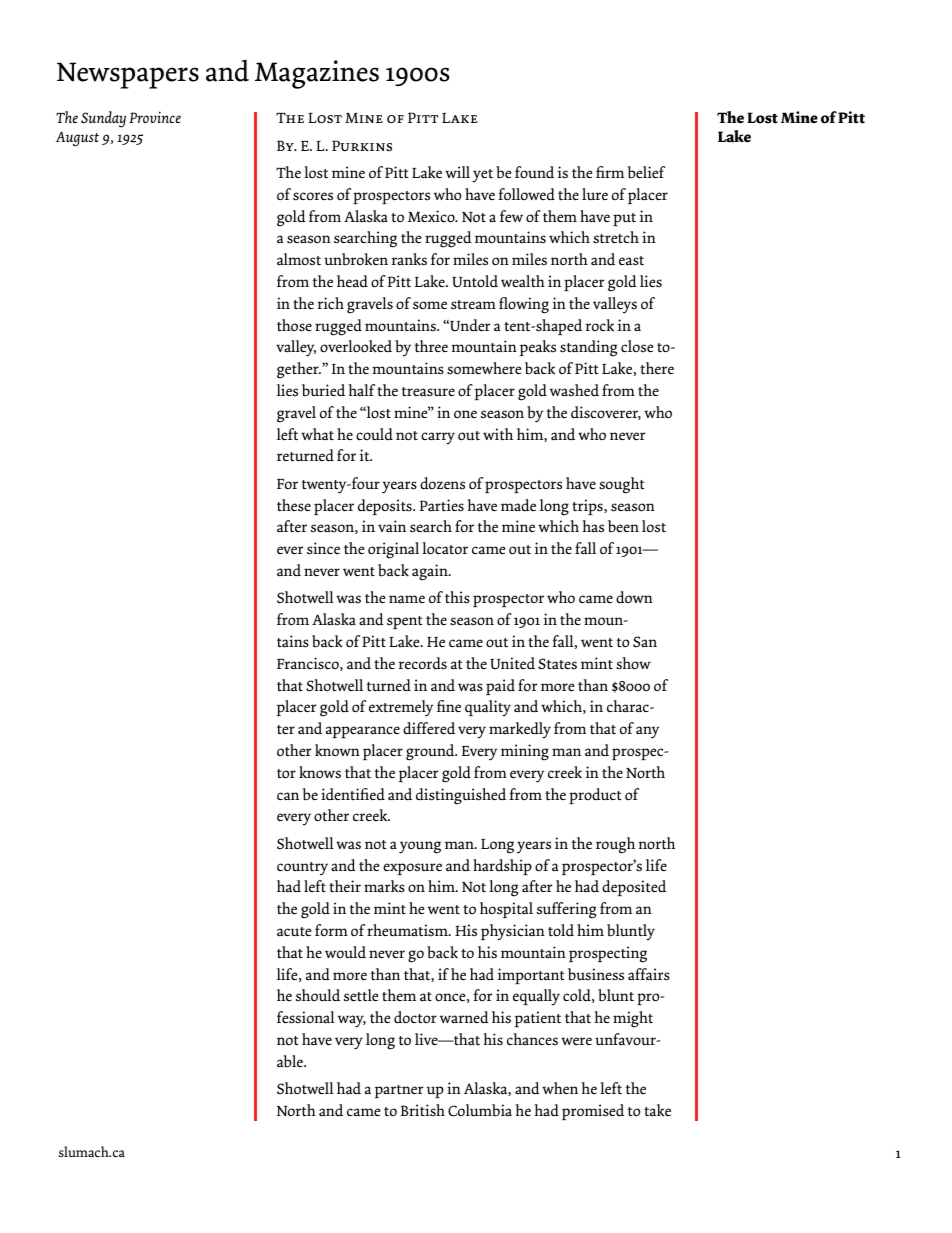  I want to click on name, so click(407, 599).
